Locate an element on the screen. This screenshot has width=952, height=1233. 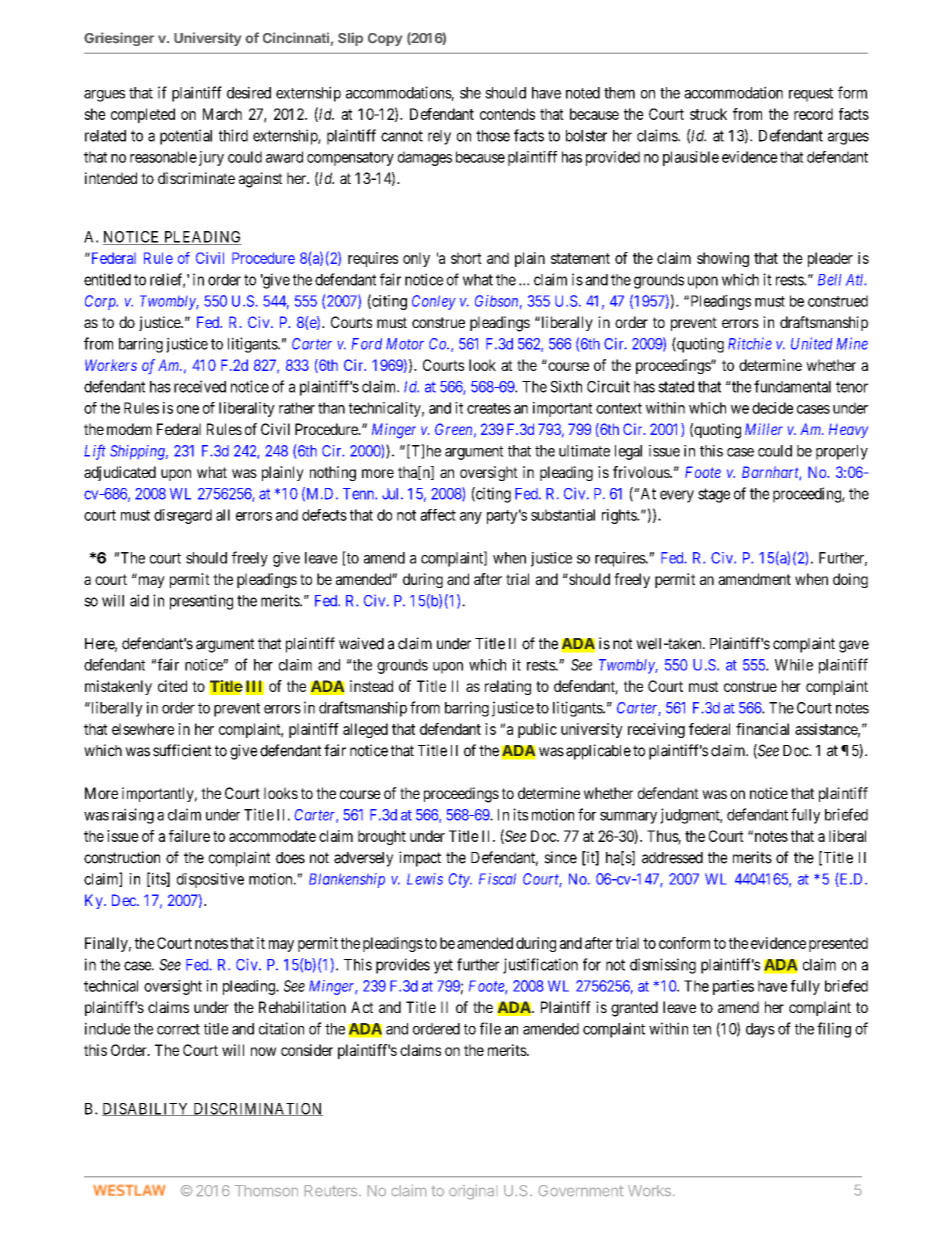
impact is located at coordinates (420, 859).
